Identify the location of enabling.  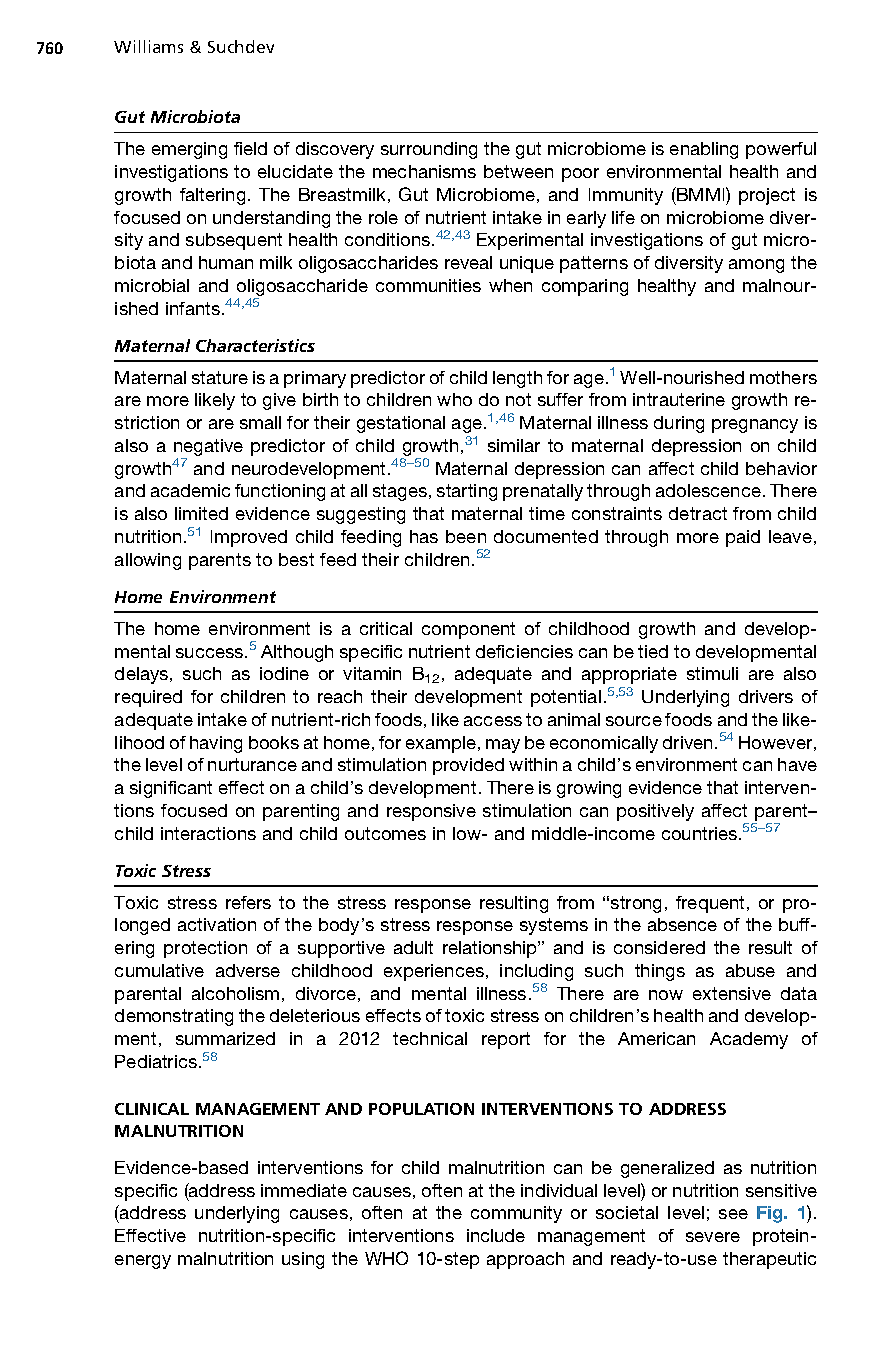
(704, 150).
